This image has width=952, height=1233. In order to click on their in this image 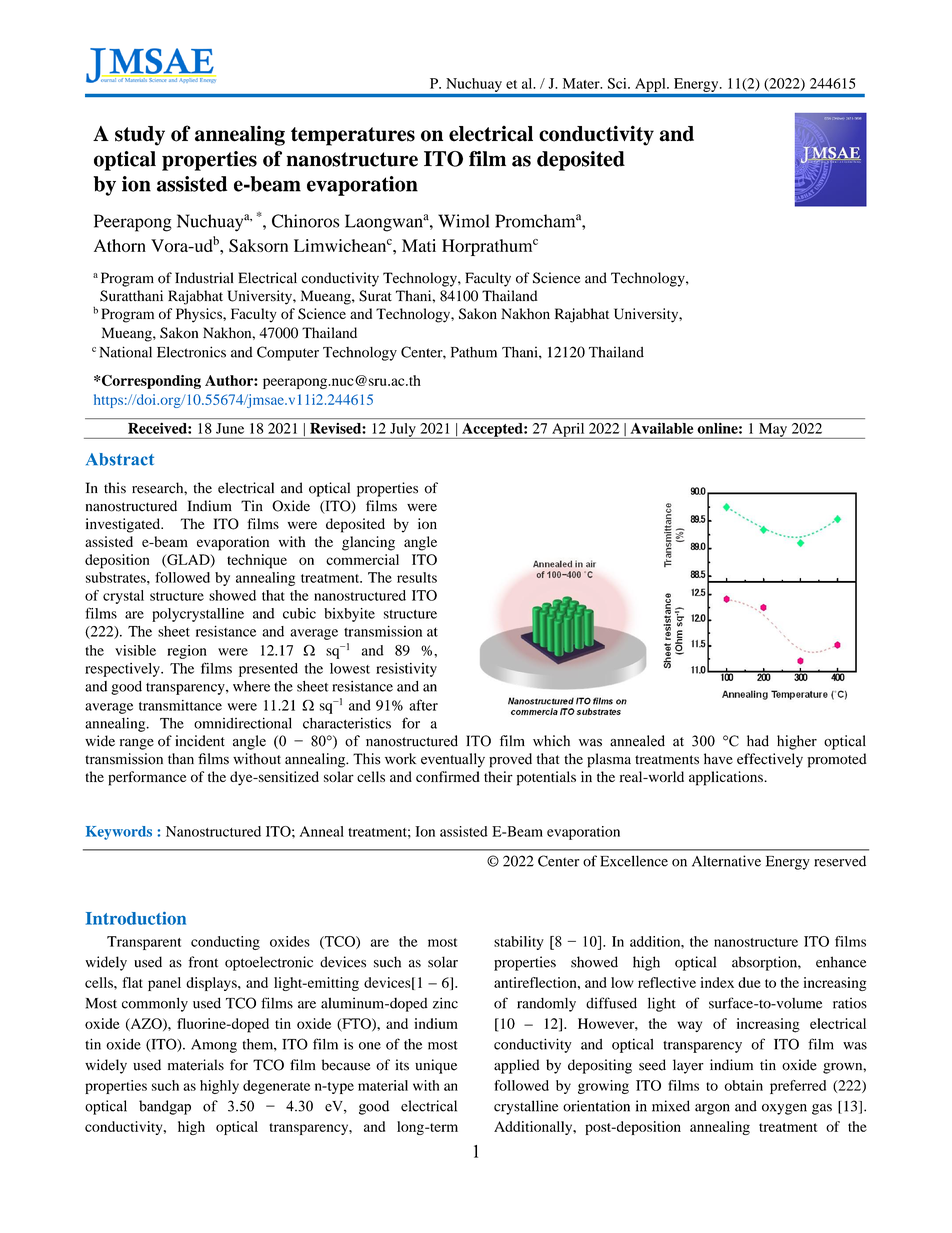, I will do `click(498, 776)`.
